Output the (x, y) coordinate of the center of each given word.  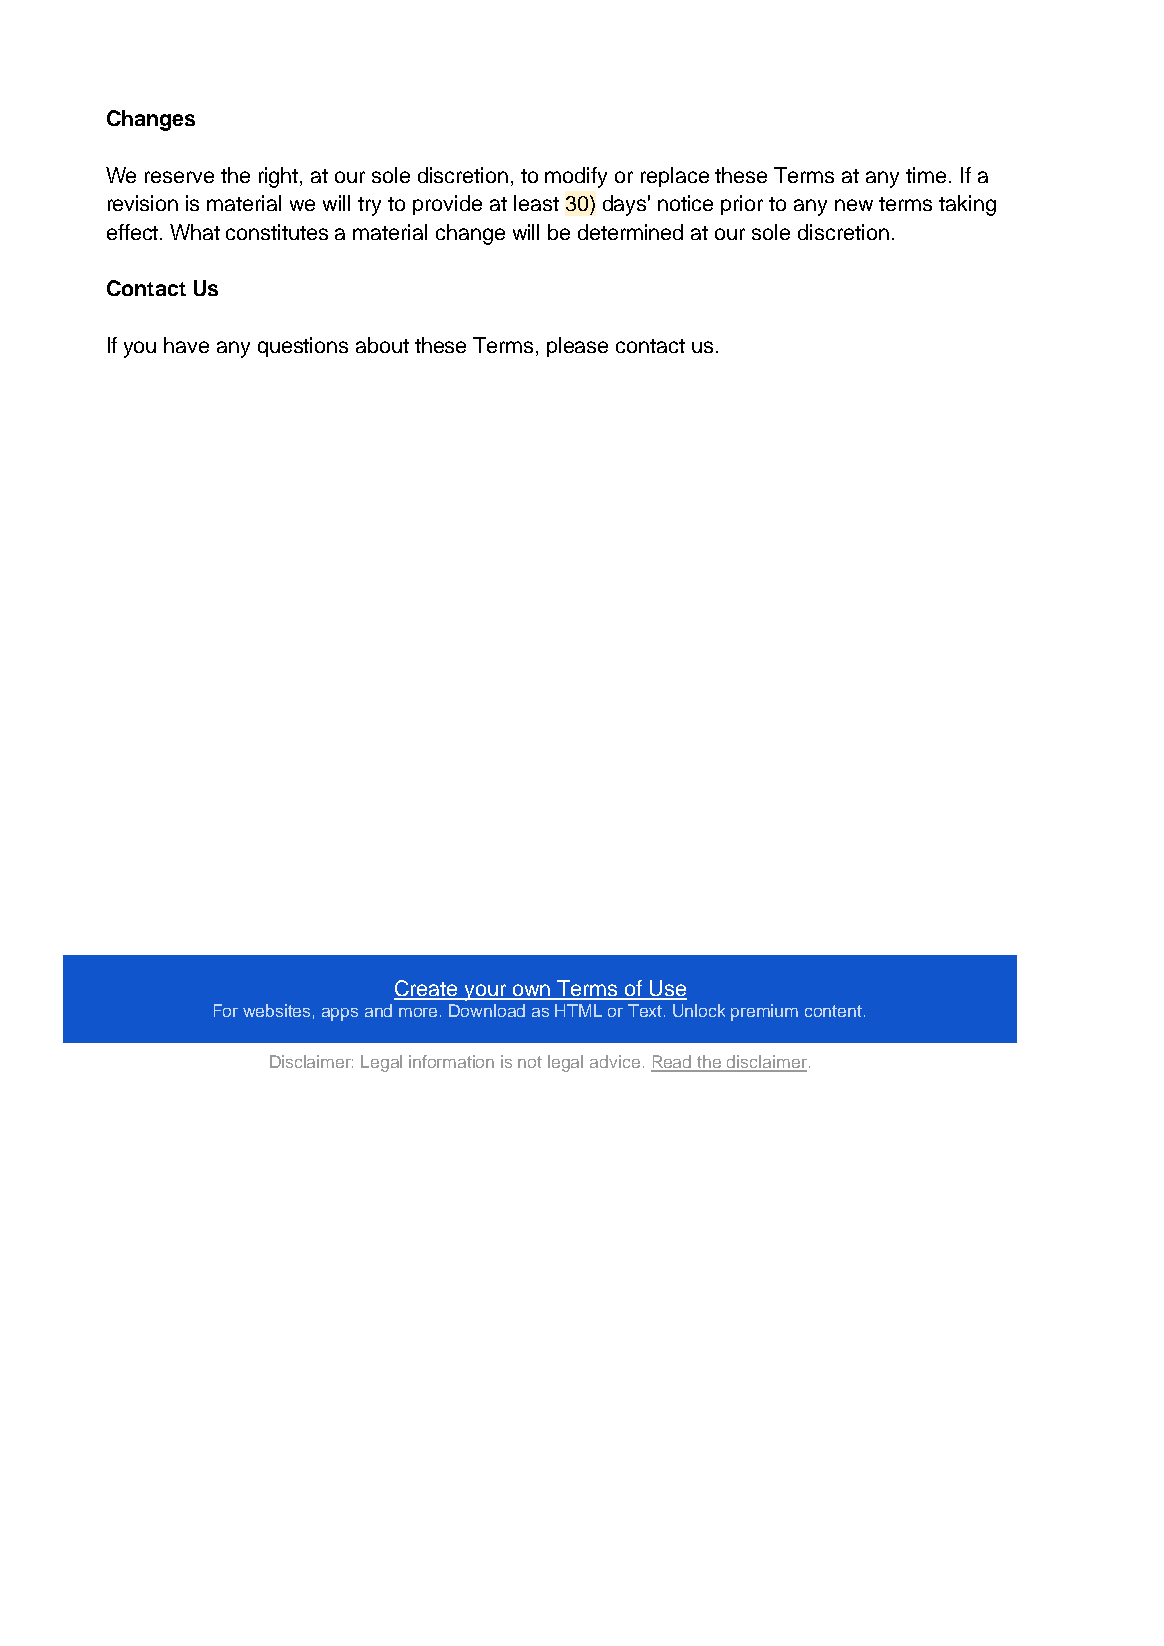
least (536, 203)
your (485, 992)
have (186, 345)
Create (427, 989)
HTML (578, 1010)
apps (340, 1014)
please (577, 347)
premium (764, 1012)
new (854, 205)
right (280, 177)
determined (630, 232)
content (835, 1011)
